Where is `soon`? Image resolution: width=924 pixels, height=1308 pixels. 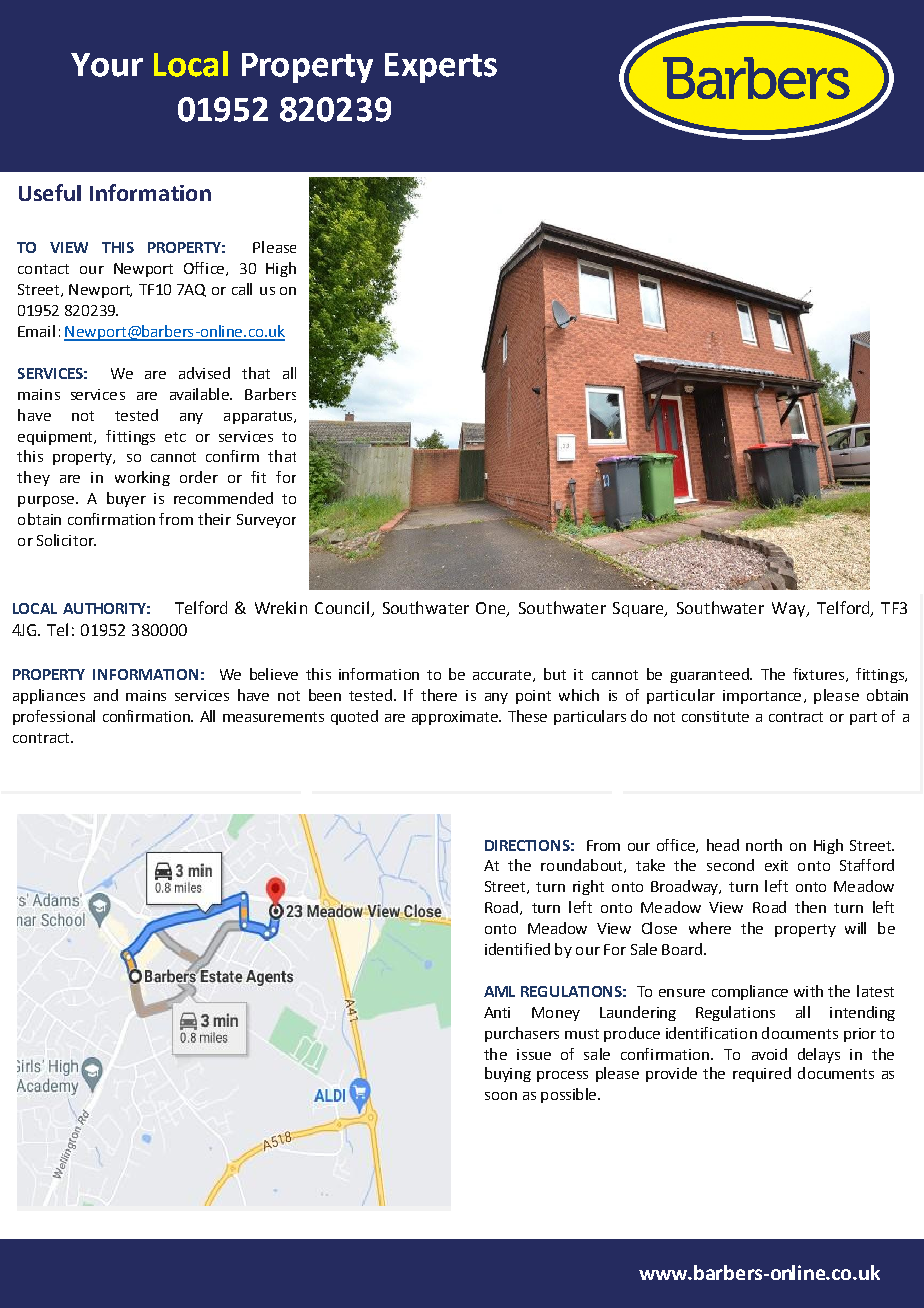 soon is located at coordinates (501, 1096).
